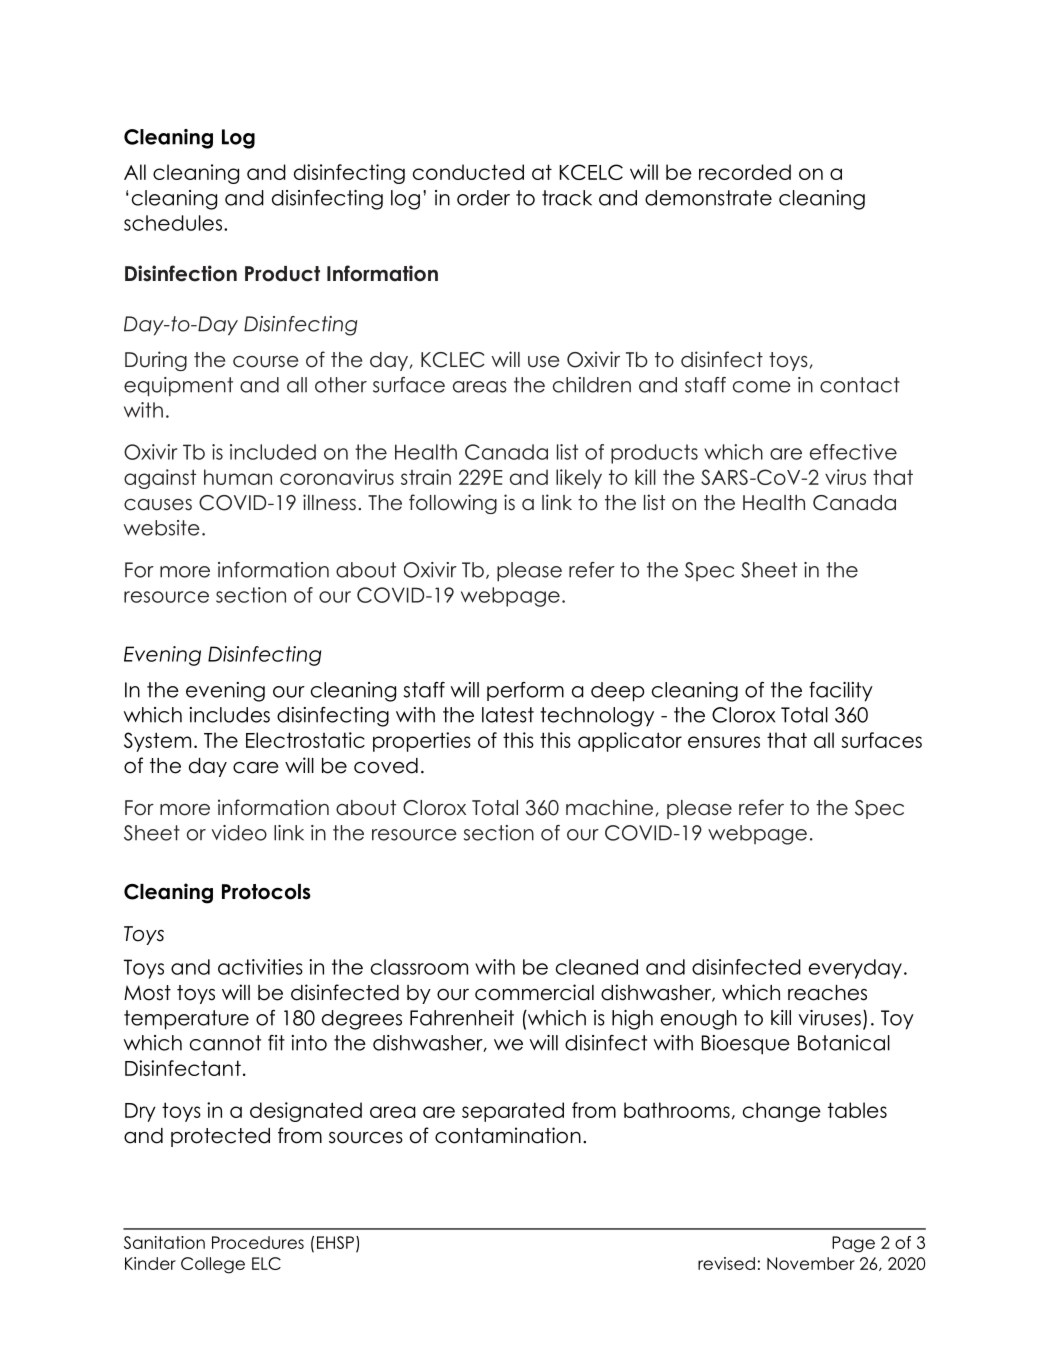 The height and width of the document is (1358, 1049). Describe the element at coordinates (162, 528) in the document. I see `website` at that location.
